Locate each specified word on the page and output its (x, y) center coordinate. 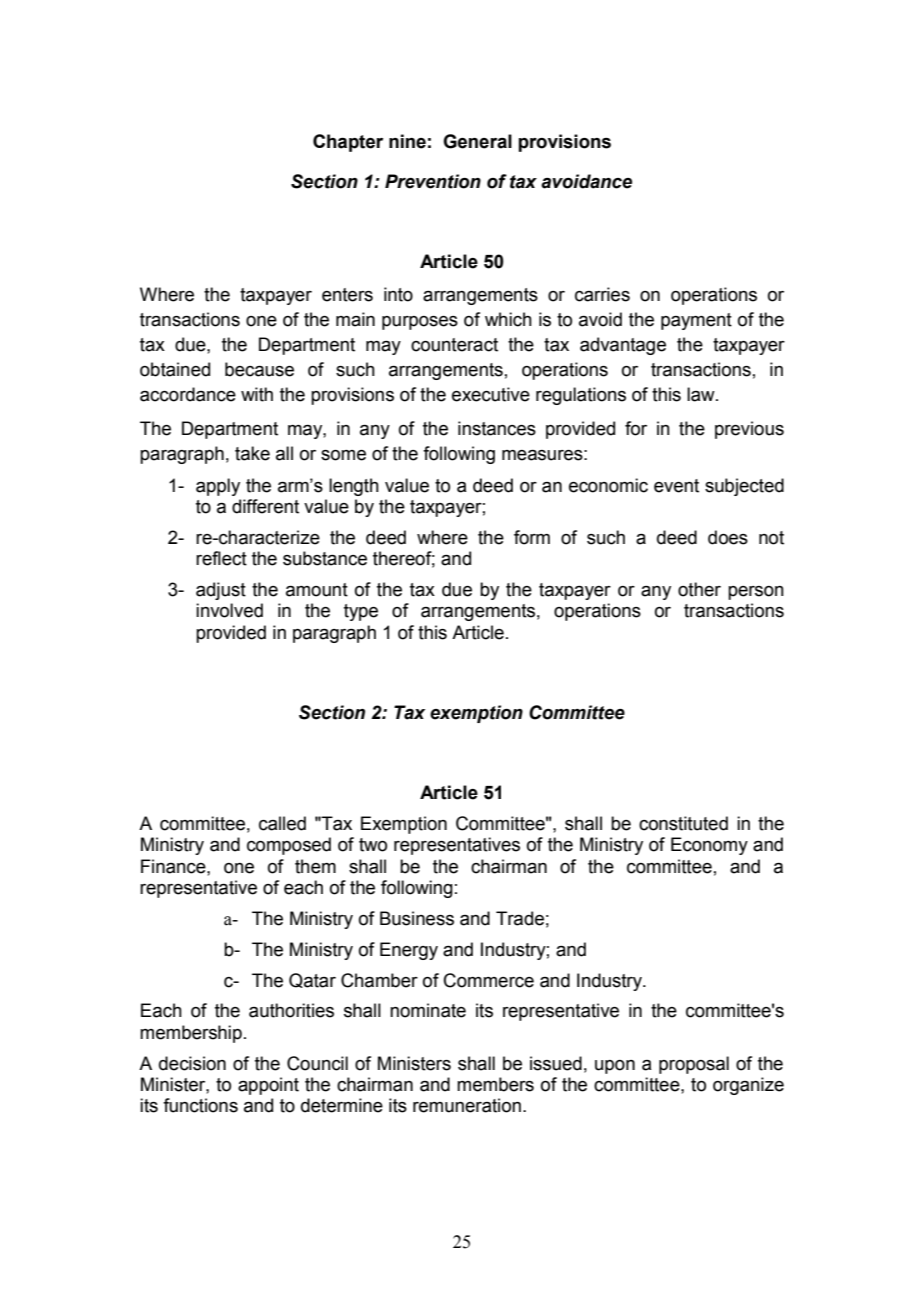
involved (229, 610)
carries (602, 294)
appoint (268, 1086)
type (361, 612)
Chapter (348, 143)
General (477, 141)
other (699, 589)
